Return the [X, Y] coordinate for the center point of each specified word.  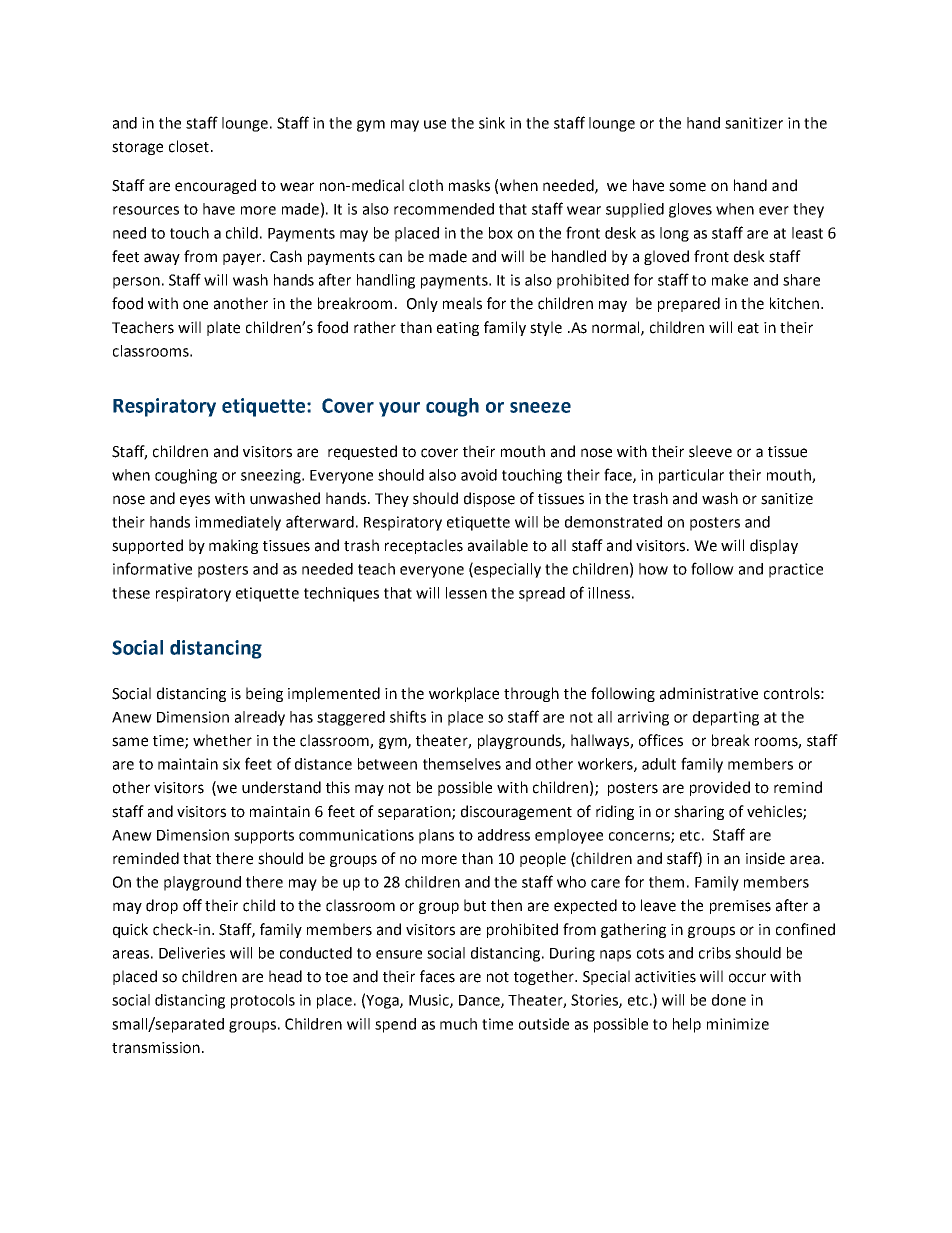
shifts [408, 716]
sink [492, 123]
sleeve [710, 451]
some [687, 187]
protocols [263, 1001]
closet [189, 146]
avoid [479, 475]
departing [726, 718]
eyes [195, 501]
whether [222, 740]
